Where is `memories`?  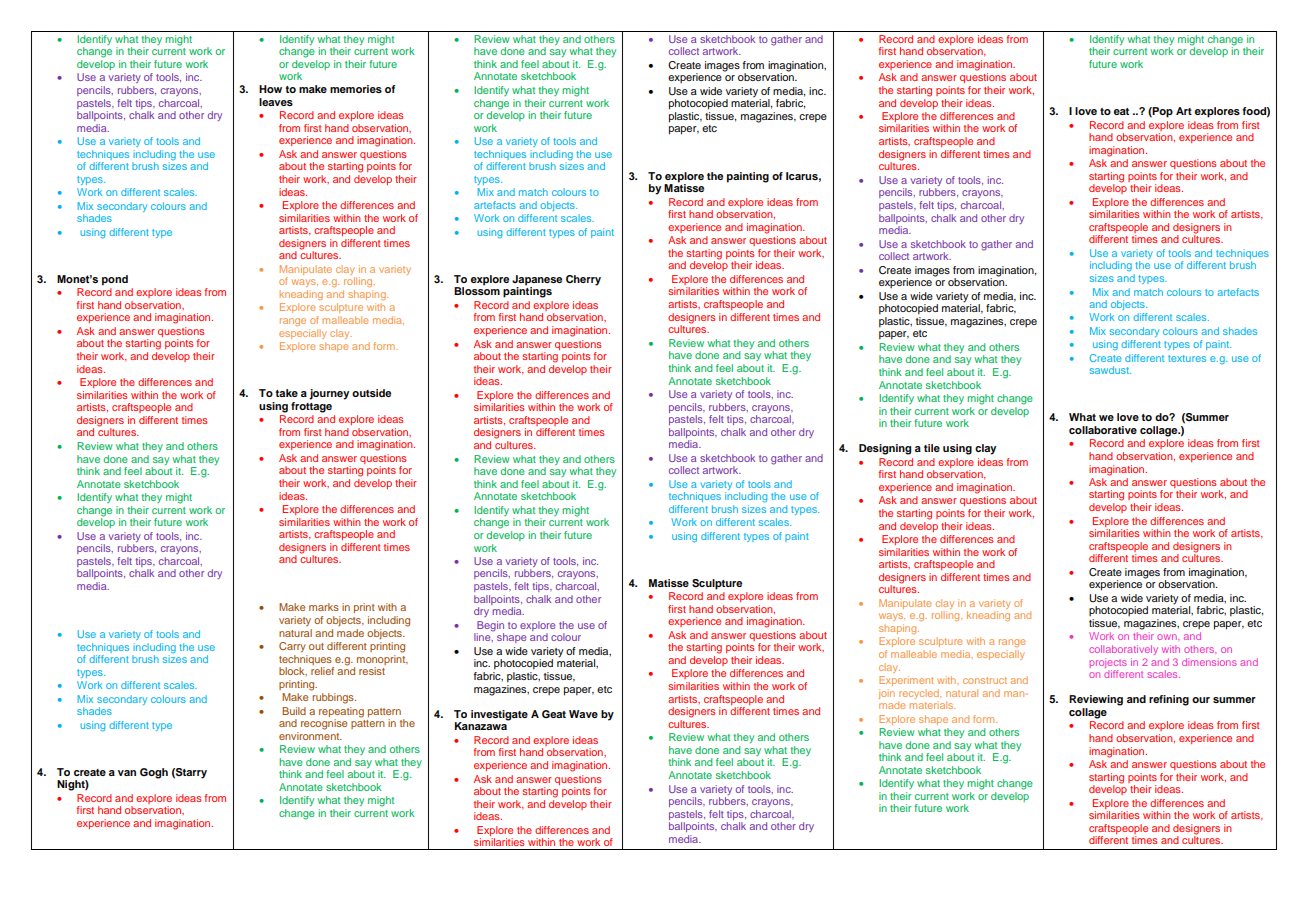 memories is located at coordinates (356, 89).
